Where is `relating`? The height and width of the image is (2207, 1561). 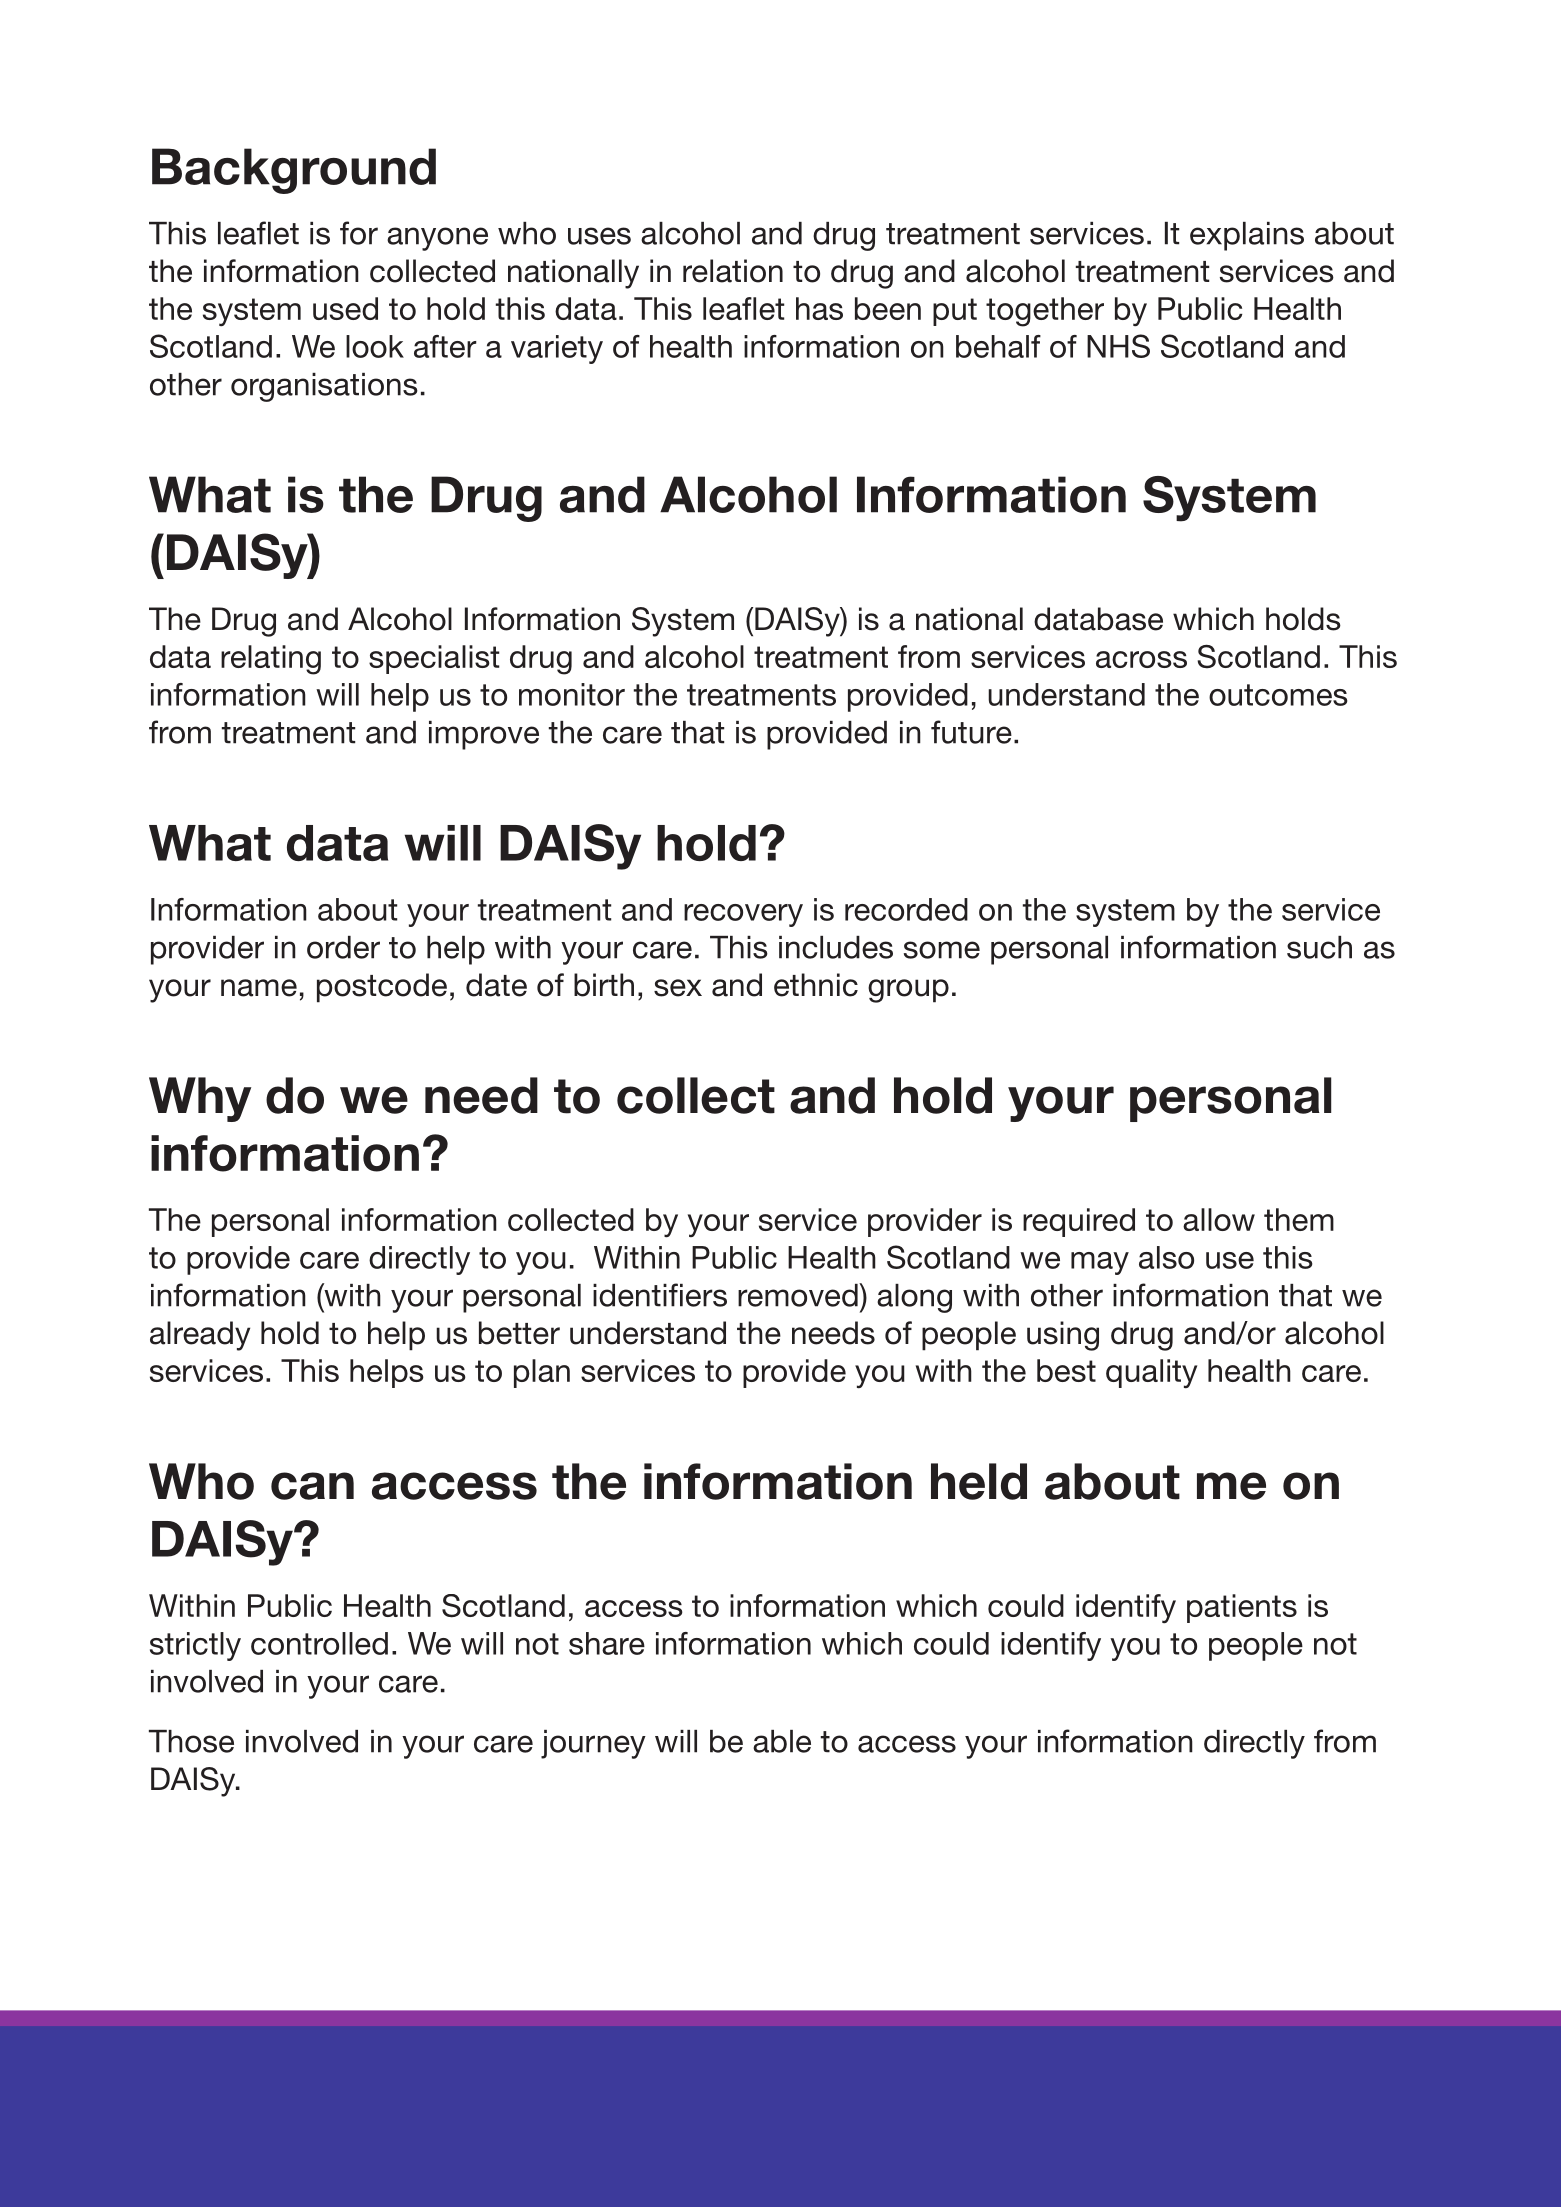
relating is located at coordinates (271, 660).
